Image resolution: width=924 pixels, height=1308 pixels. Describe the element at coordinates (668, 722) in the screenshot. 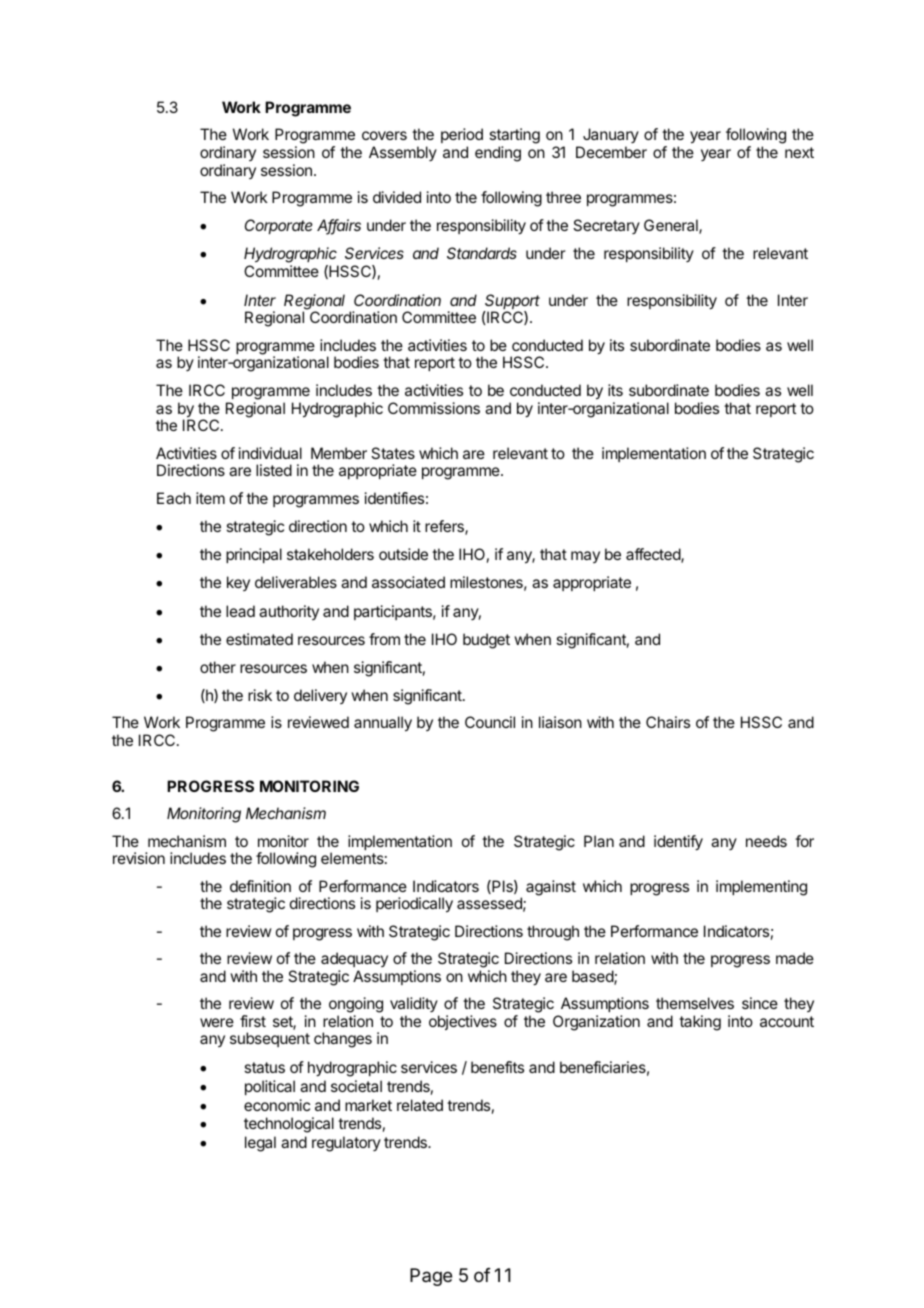

I see `Chairs` at that location.
